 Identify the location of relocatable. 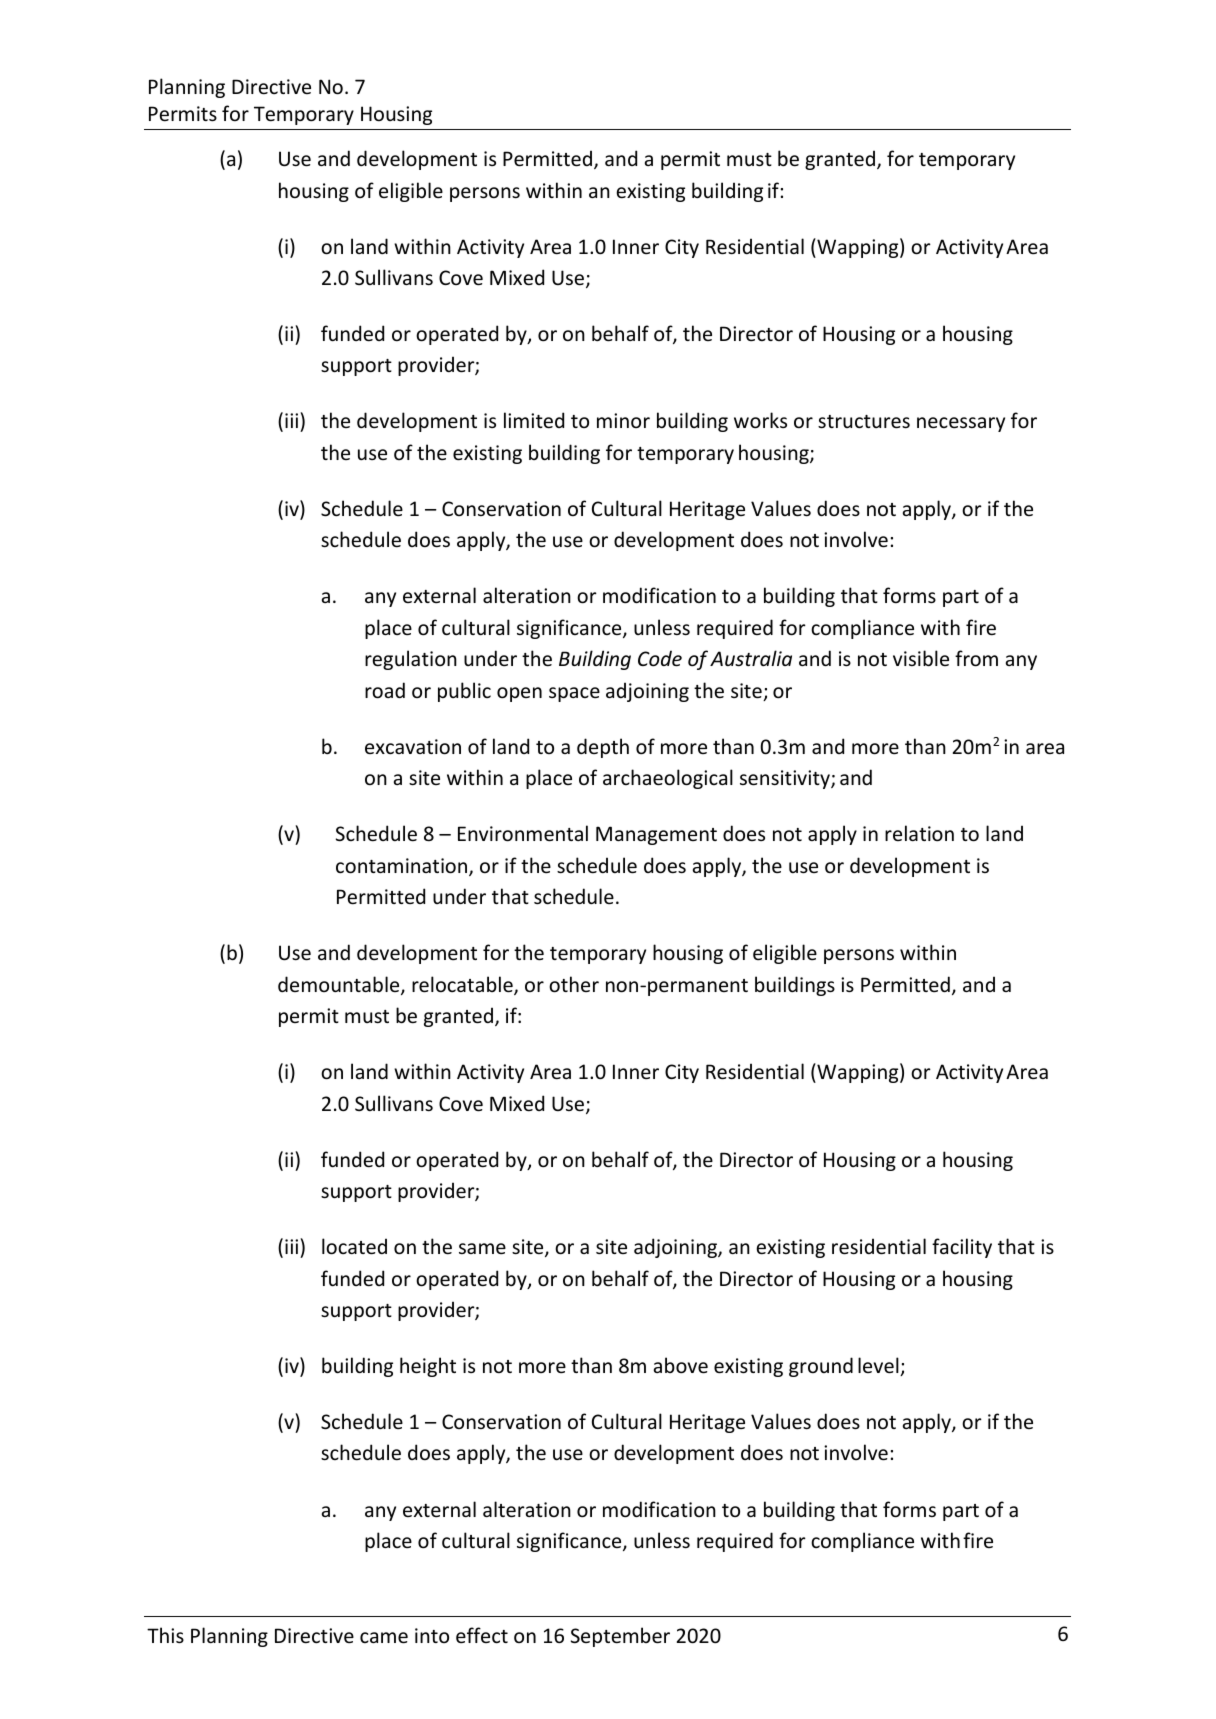
(463, 985).
